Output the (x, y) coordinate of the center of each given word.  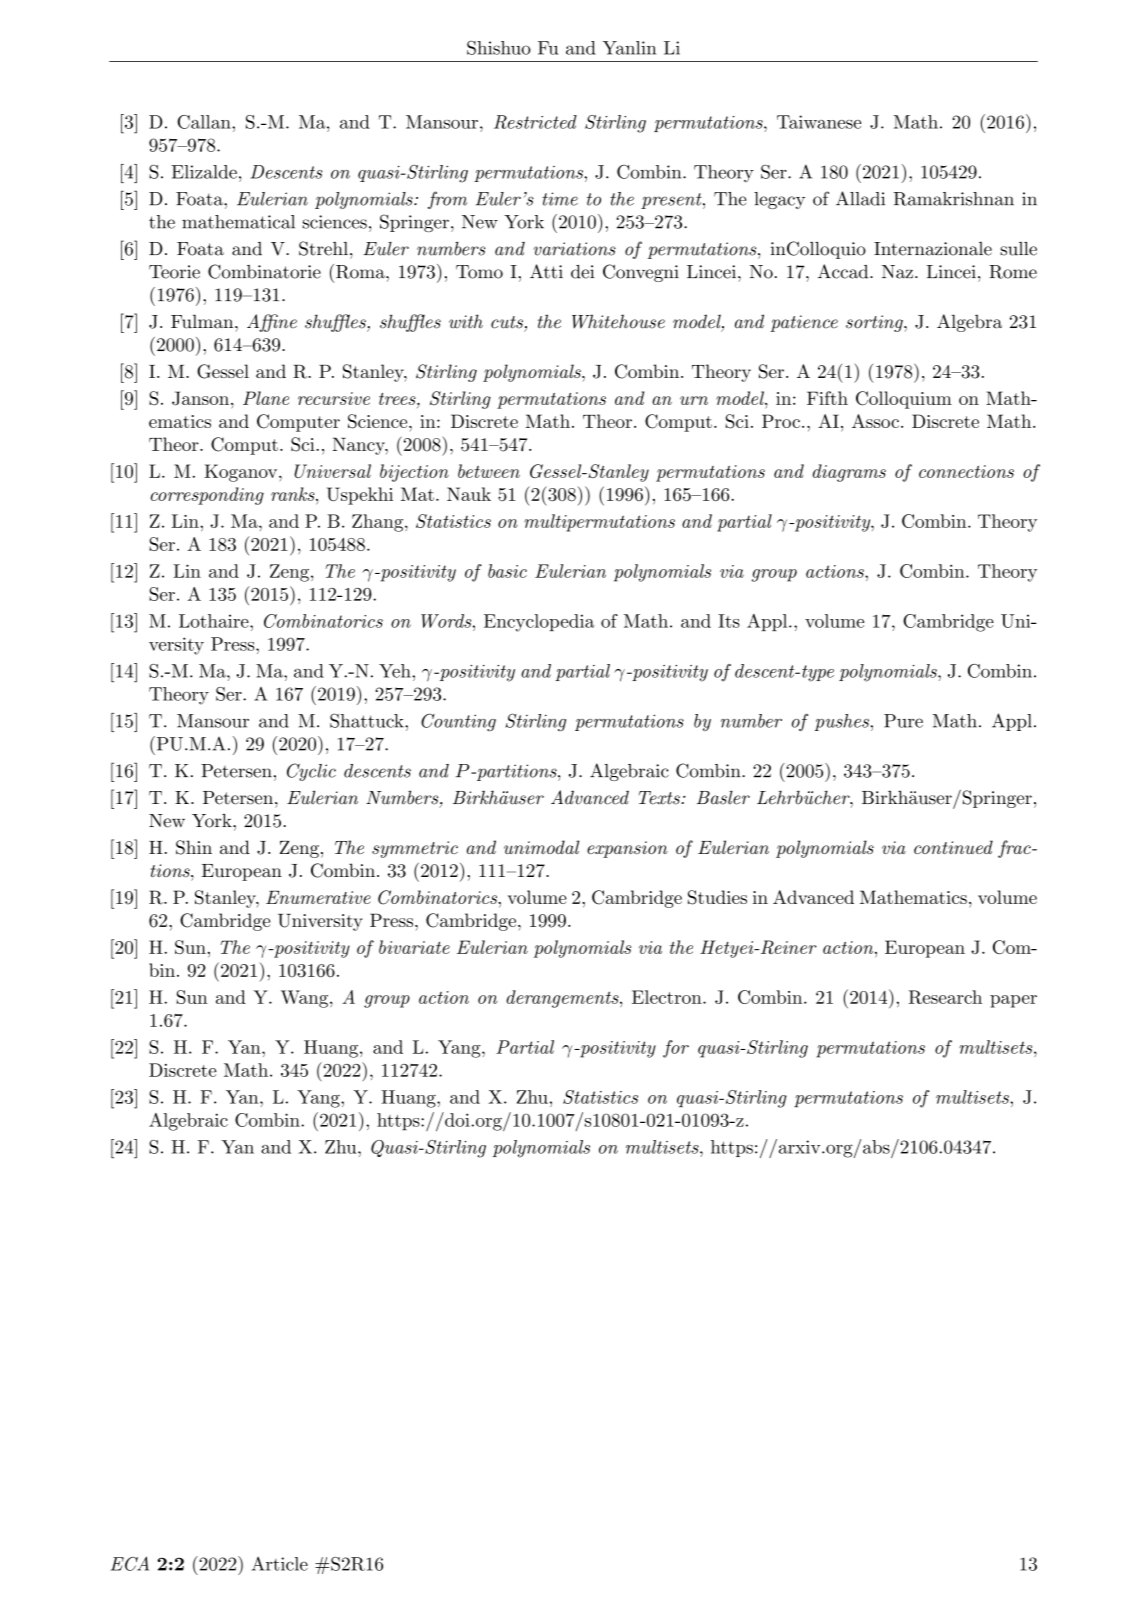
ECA (130, 1563)
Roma (361, 272)
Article (280, 1564)
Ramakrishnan (954, 199)
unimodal (541, 847)
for (676, 1049)
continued (953, 847)
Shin (194, 847)
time (560, 199)
